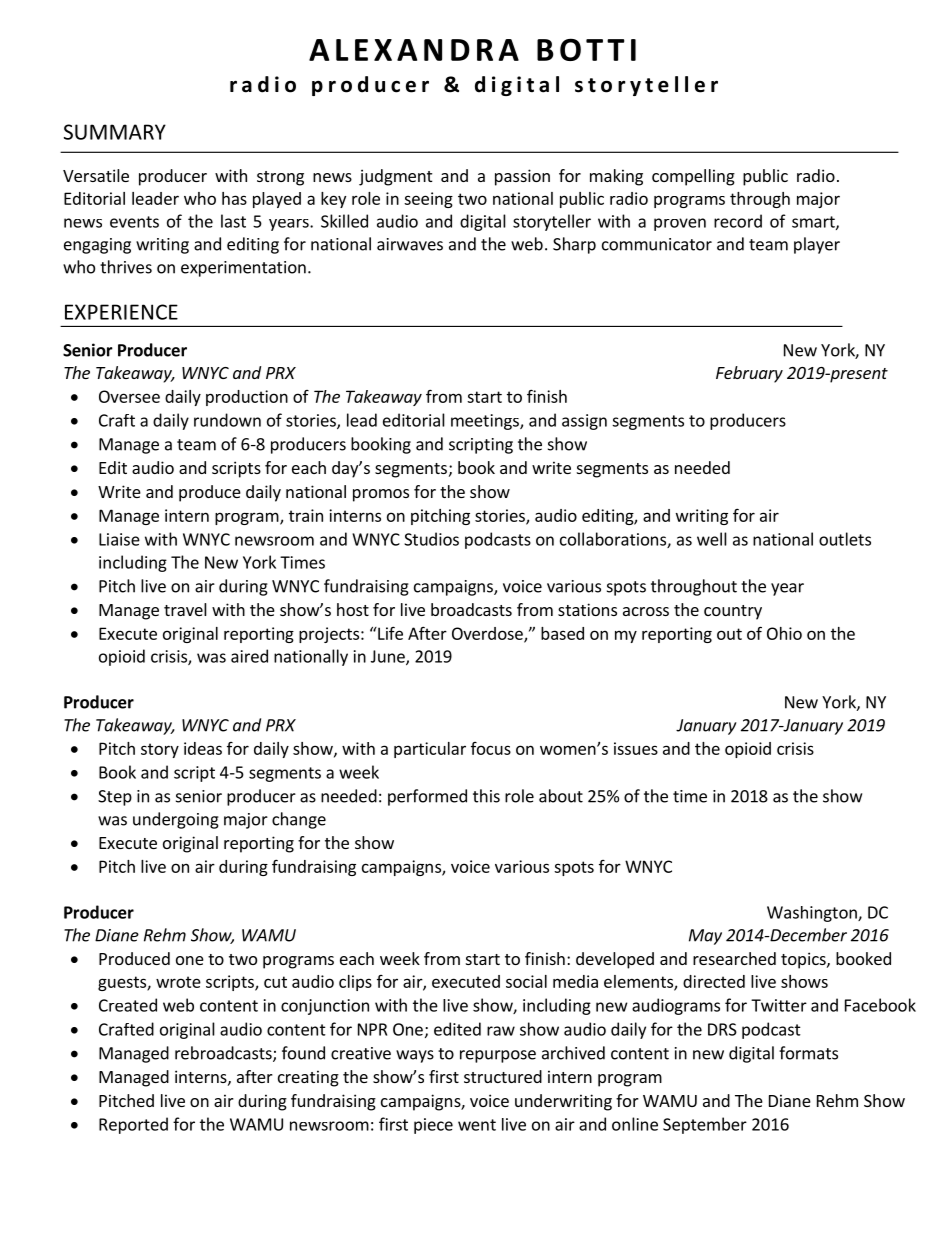  Describe the element at coordinates (486, 422) in the screenshot. I see `meetings` at that location.
